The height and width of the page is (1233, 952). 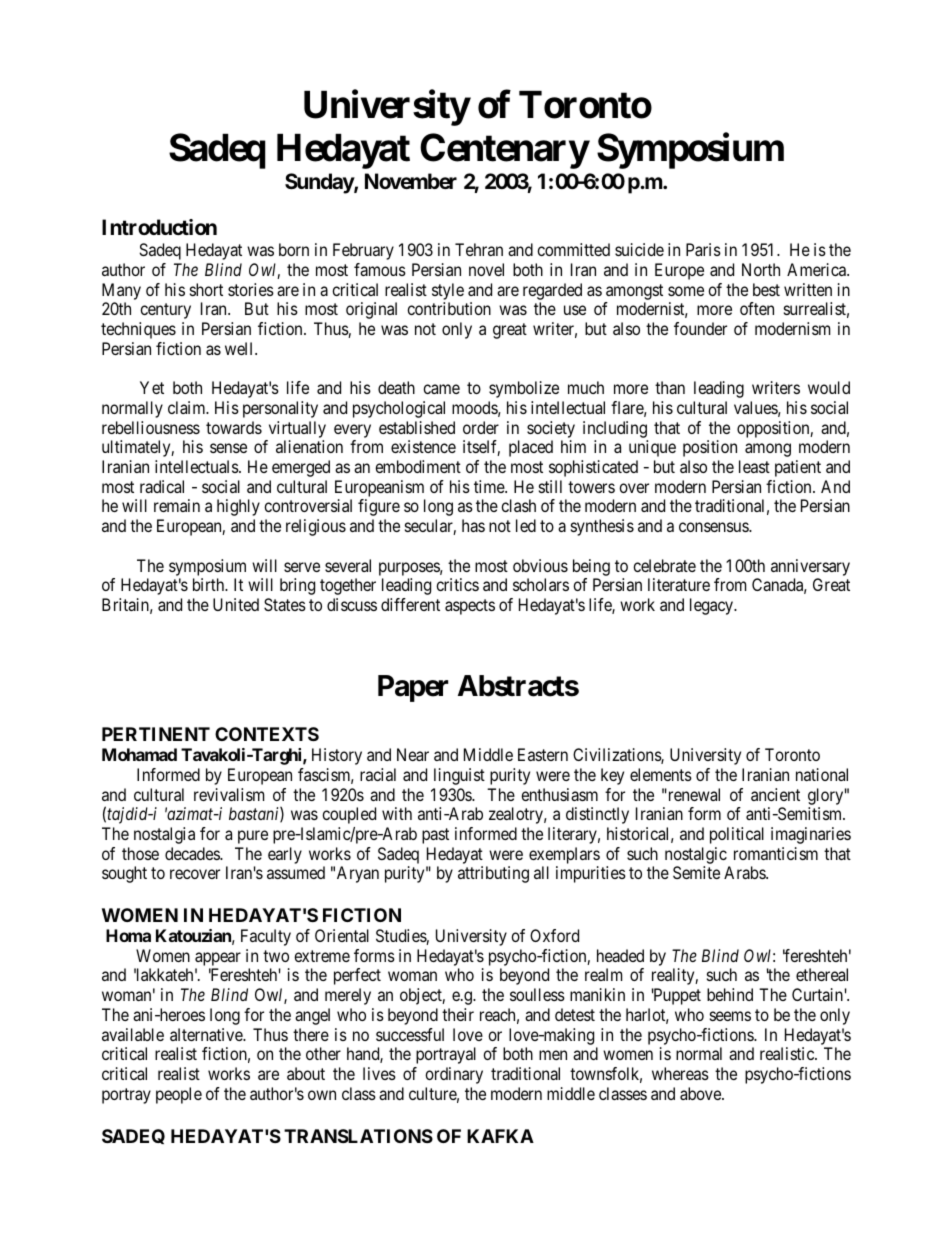 I want to click on above, so click(x=701, y=1093).
